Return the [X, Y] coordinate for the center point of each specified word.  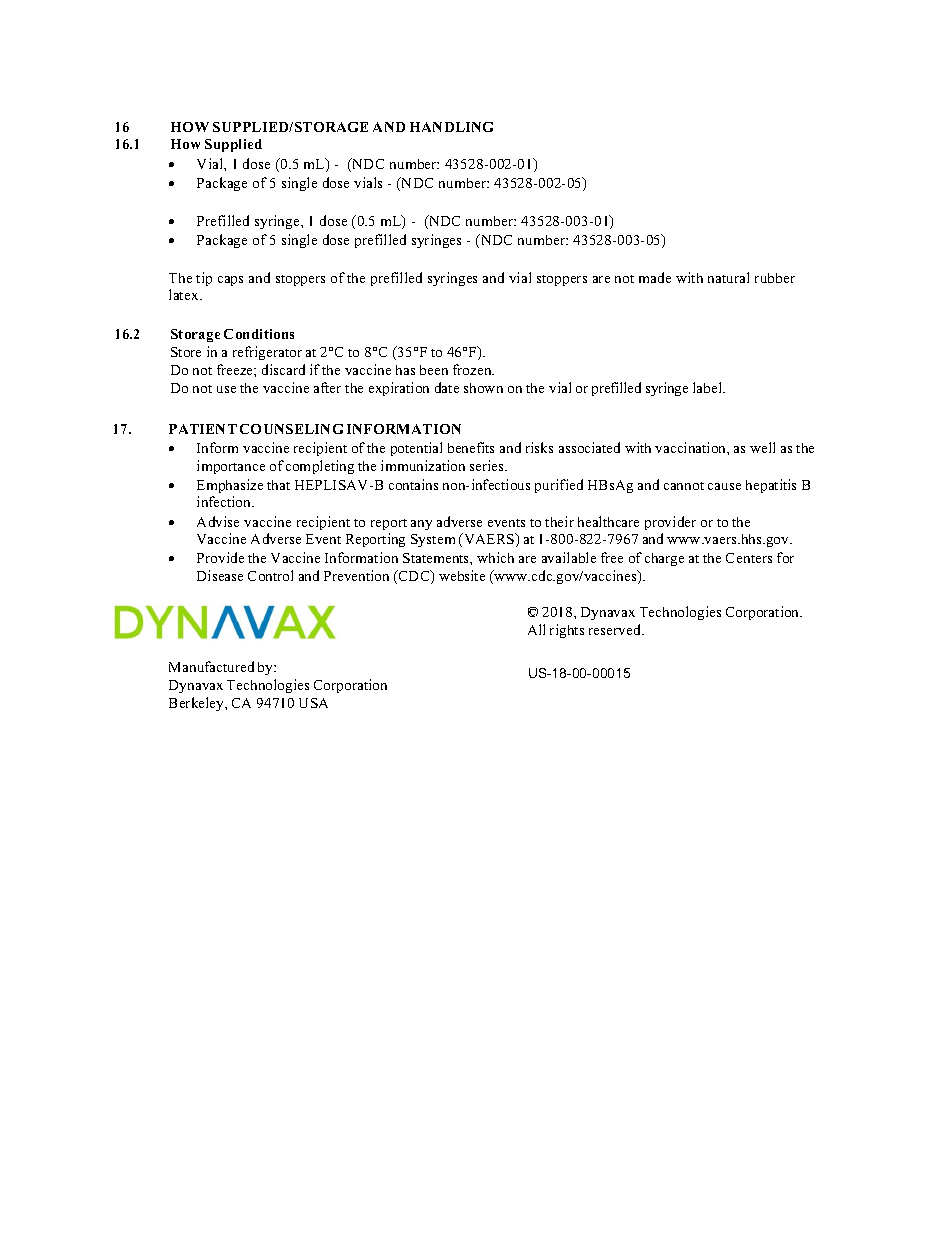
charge [664, 559]
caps [230, 281]
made [655, 277]
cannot [684, 486]
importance [231, 467]
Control [270, 575]
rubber [775, 278]
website [462, 575]
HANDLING [451, 127]
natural [728, 277]
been [434, 370]
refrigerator [267, 353]
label [709, 387]
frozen [473, 369]
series [488, 465]
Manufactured [211, 666]
